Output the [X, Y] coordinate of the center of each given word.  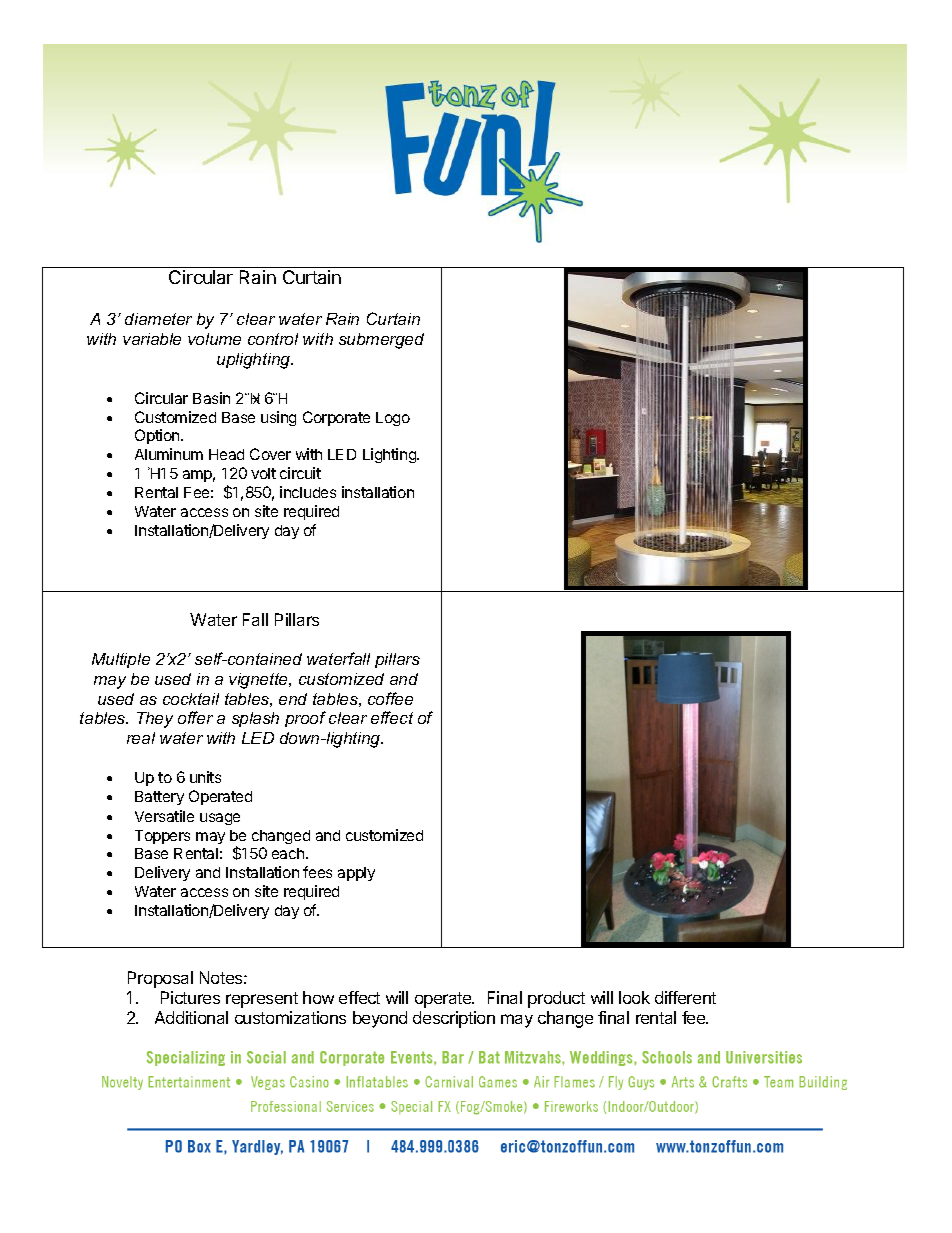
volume [214, 339]
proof [305, 719]
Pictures [190, 997]
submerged [381, 341]
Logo [393, 419]
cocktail [191, 699]
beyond [380, 1019]
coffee [390, 698]
